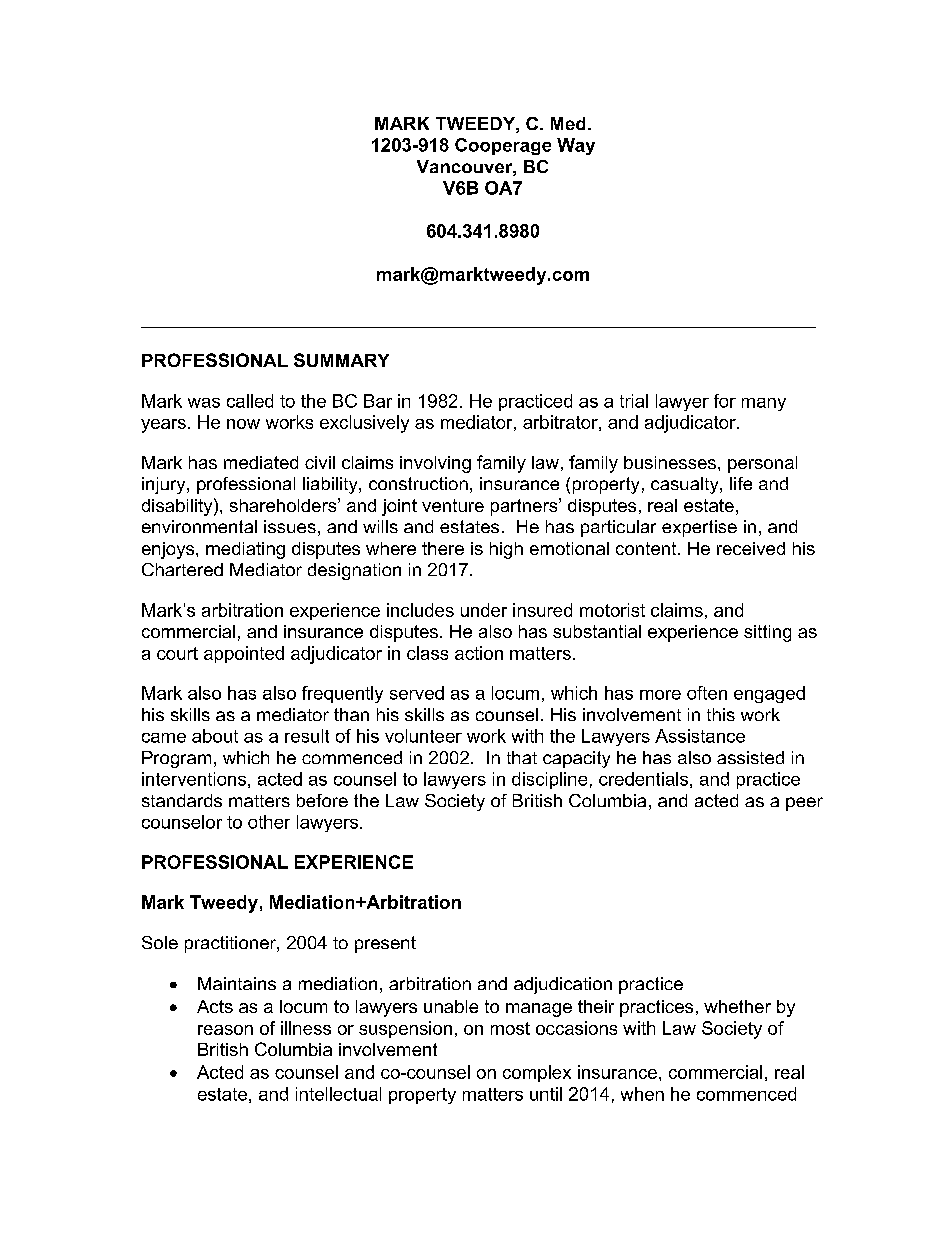 The height and width of the document is (1233, 952). What do you see at coordinates (484, 610) in the document?
I see `under` at bounding box center [484, 610].
